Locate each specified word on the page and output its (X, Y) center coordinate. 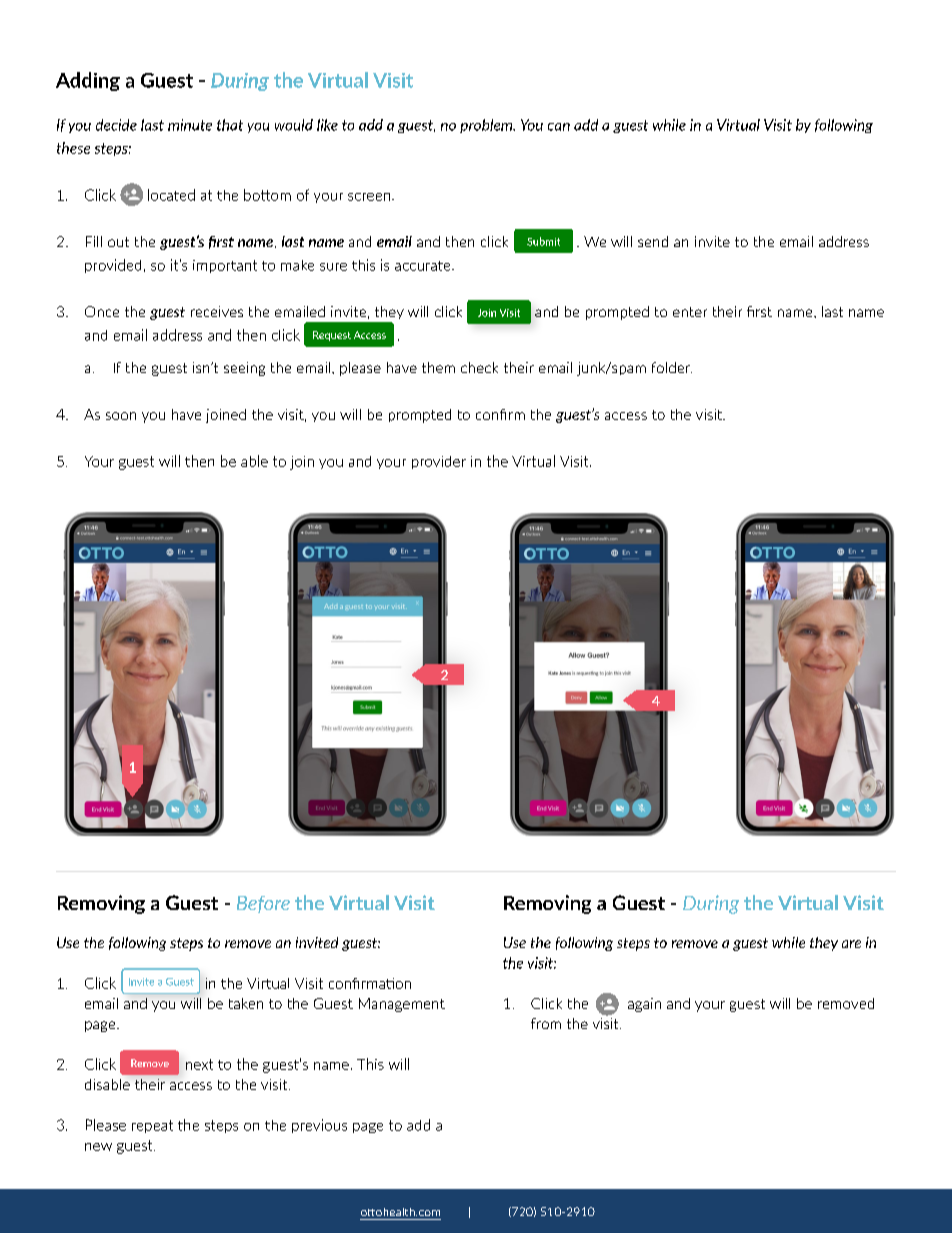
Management (402, 1005)
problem (487, 126)
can (559, 127)
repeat (152, 1126)
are (851, 944)
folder (672, 367)
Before (263, 904)
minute (190, 125)
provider (439, 462)
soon (121, 416)
